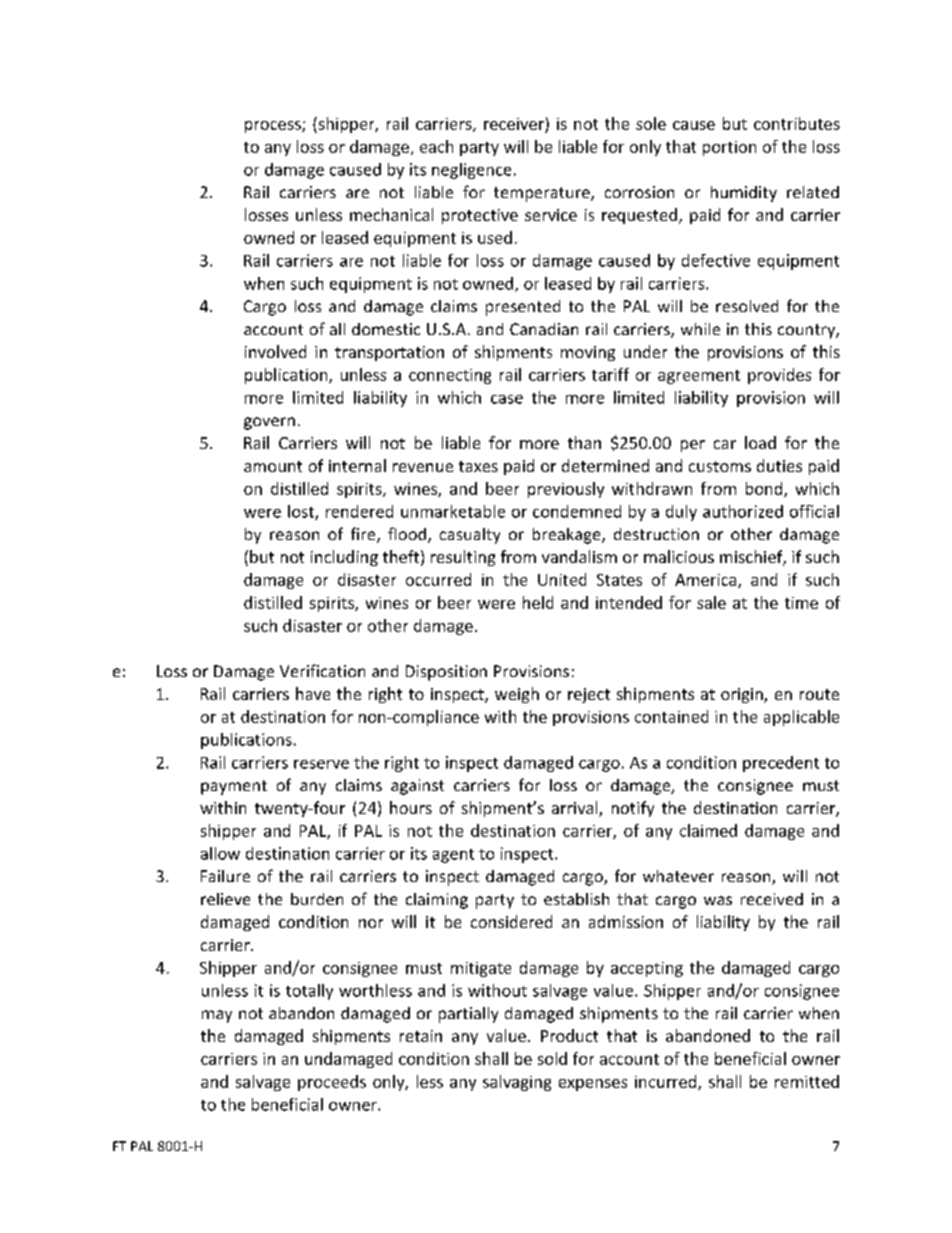  What do you see at coordinates (514, 124) in the screenshot?
I see `receiver` at bounding box center [514, 124].
